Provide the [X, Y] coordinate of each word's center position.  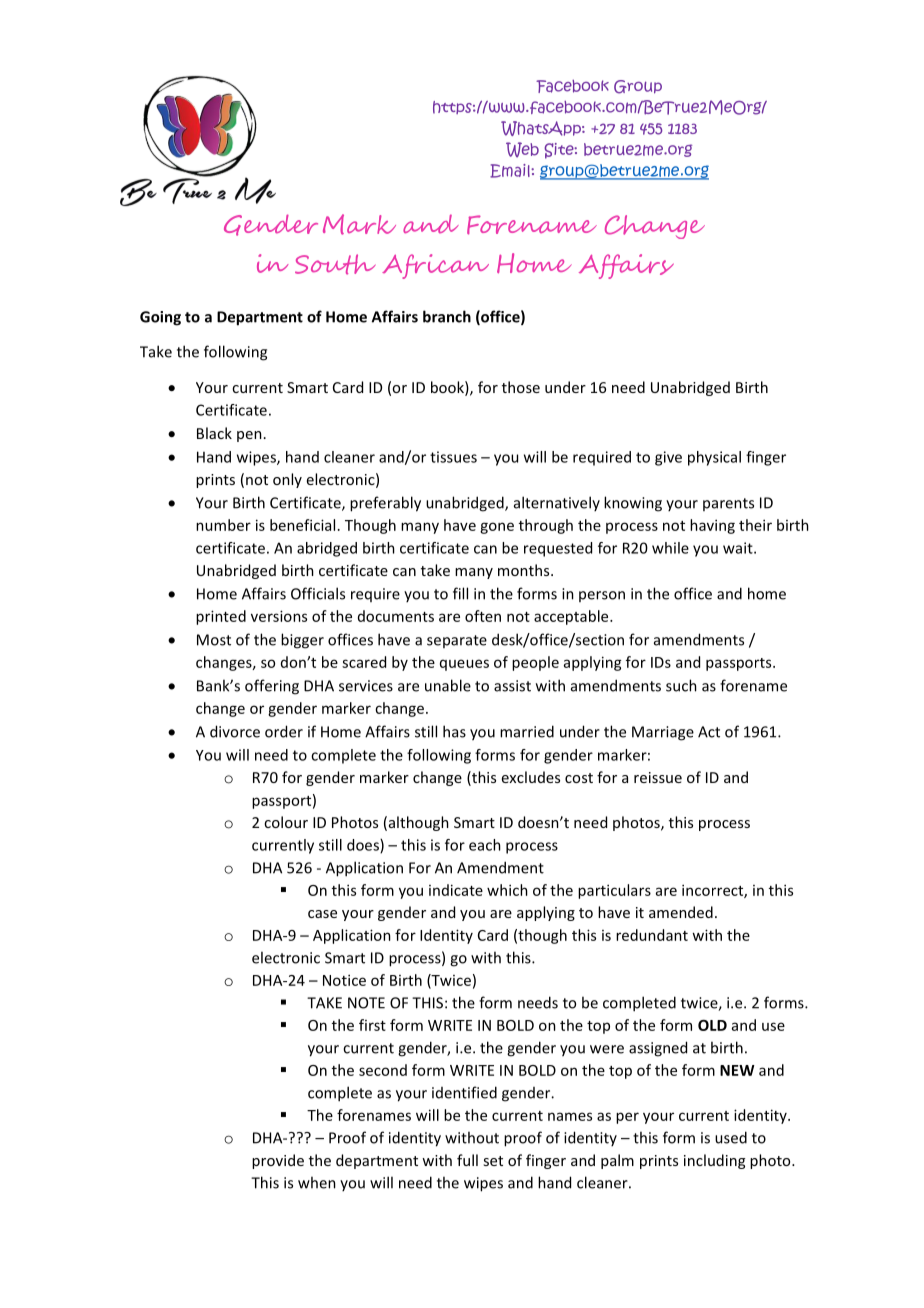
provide [278, 1161]
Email [511, 171]
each [485, 845]
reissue [658, 777]
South [335, 264]
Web [522, 150]
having [712, 526]
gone [497, 528]
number [223, 525]
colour [286, 822]
